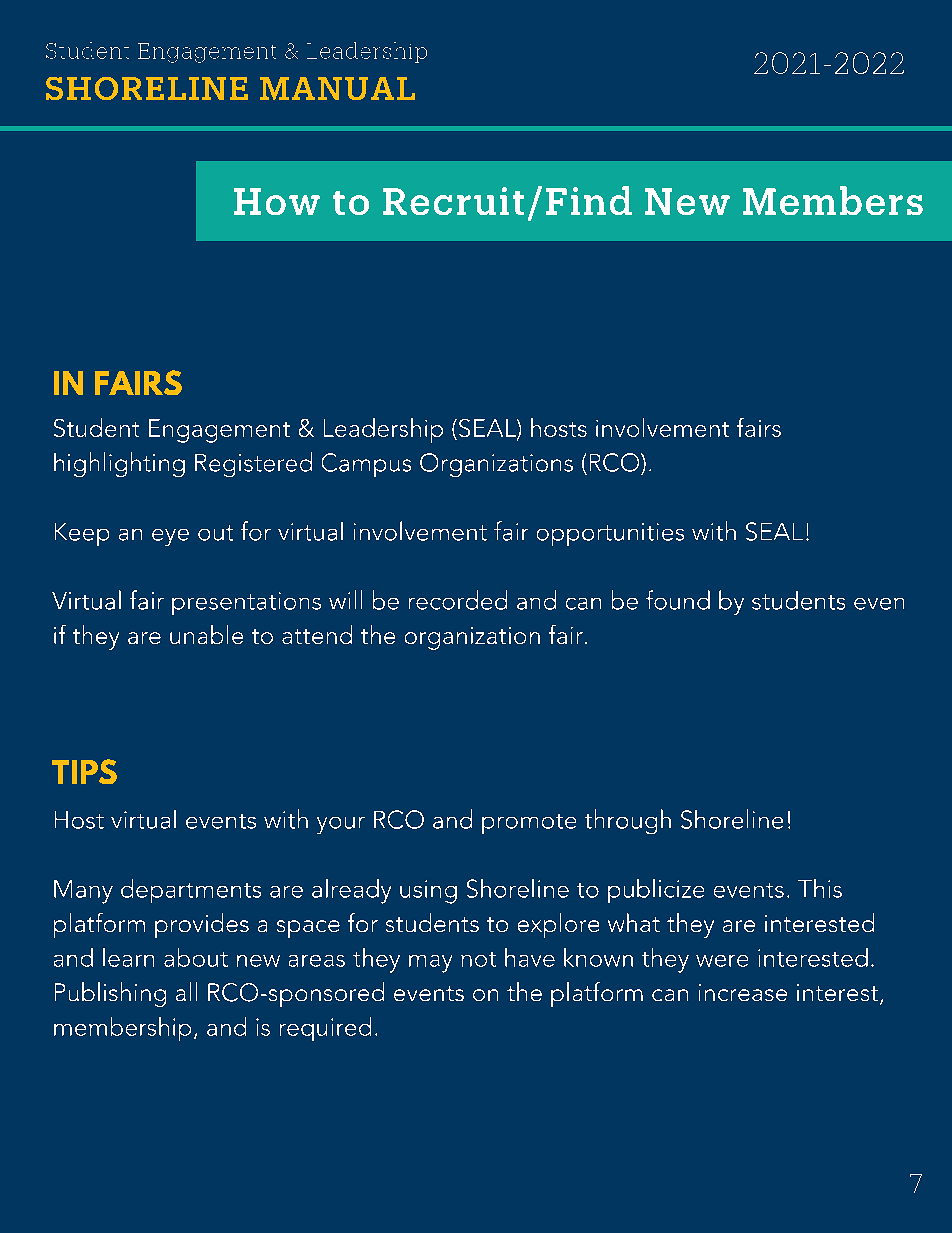  I want to click on increase, so click(743, 992).
